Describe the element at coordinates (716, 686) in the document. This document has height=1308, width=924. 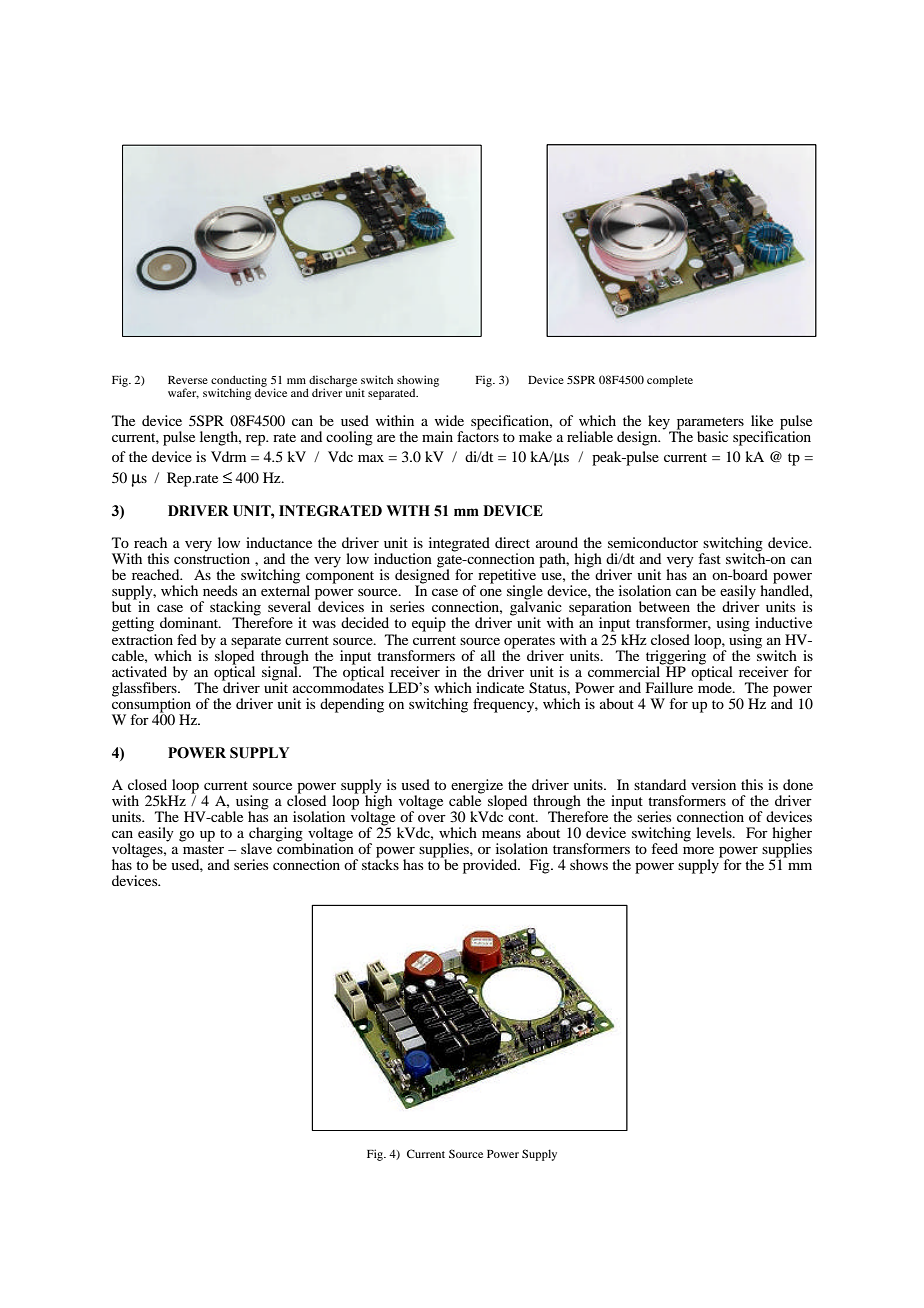
I see `mode` at that location.
